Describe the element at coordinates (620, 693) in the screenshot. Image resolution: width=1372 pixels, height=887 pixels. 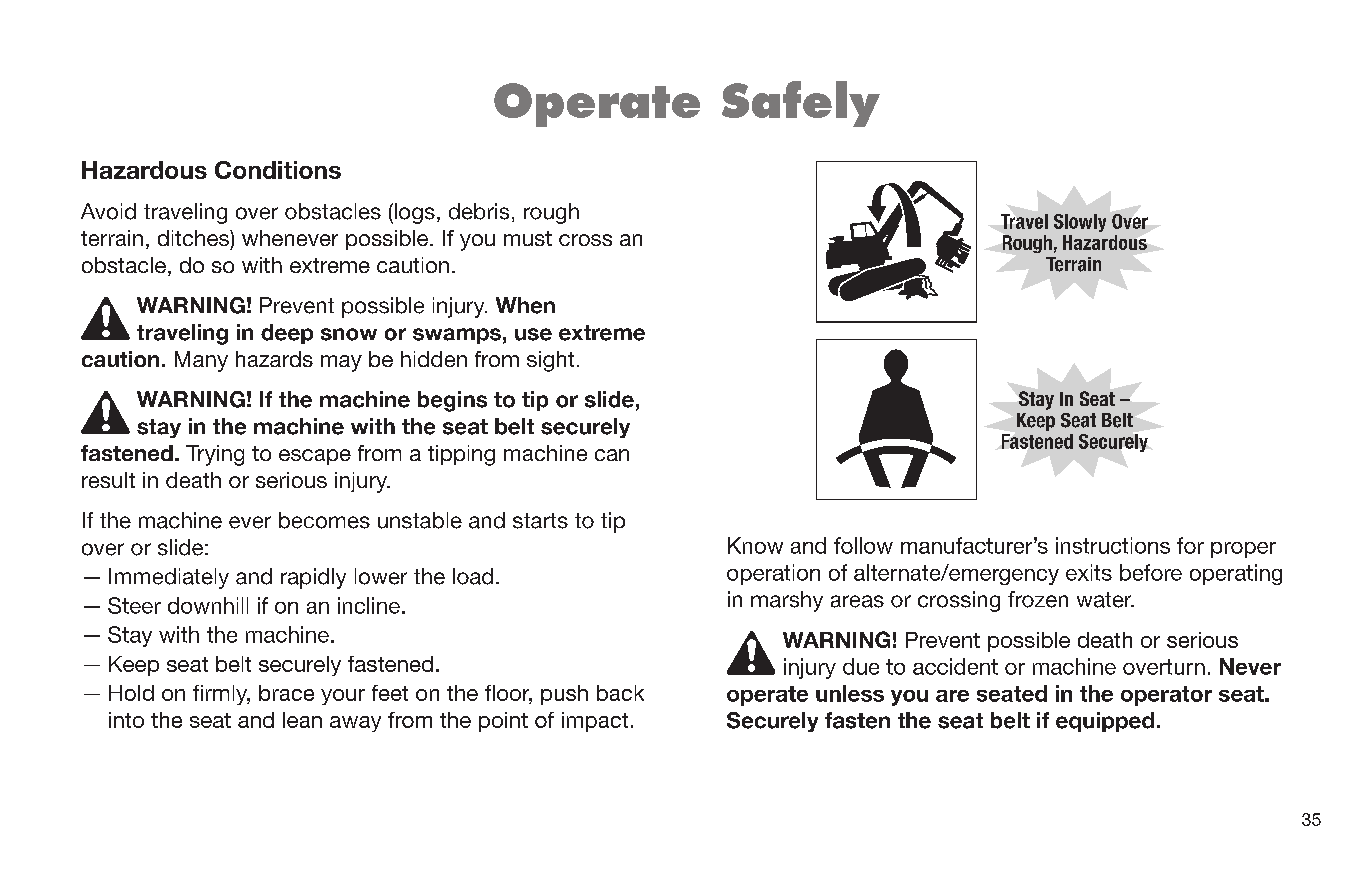
I see `back` at that location.
